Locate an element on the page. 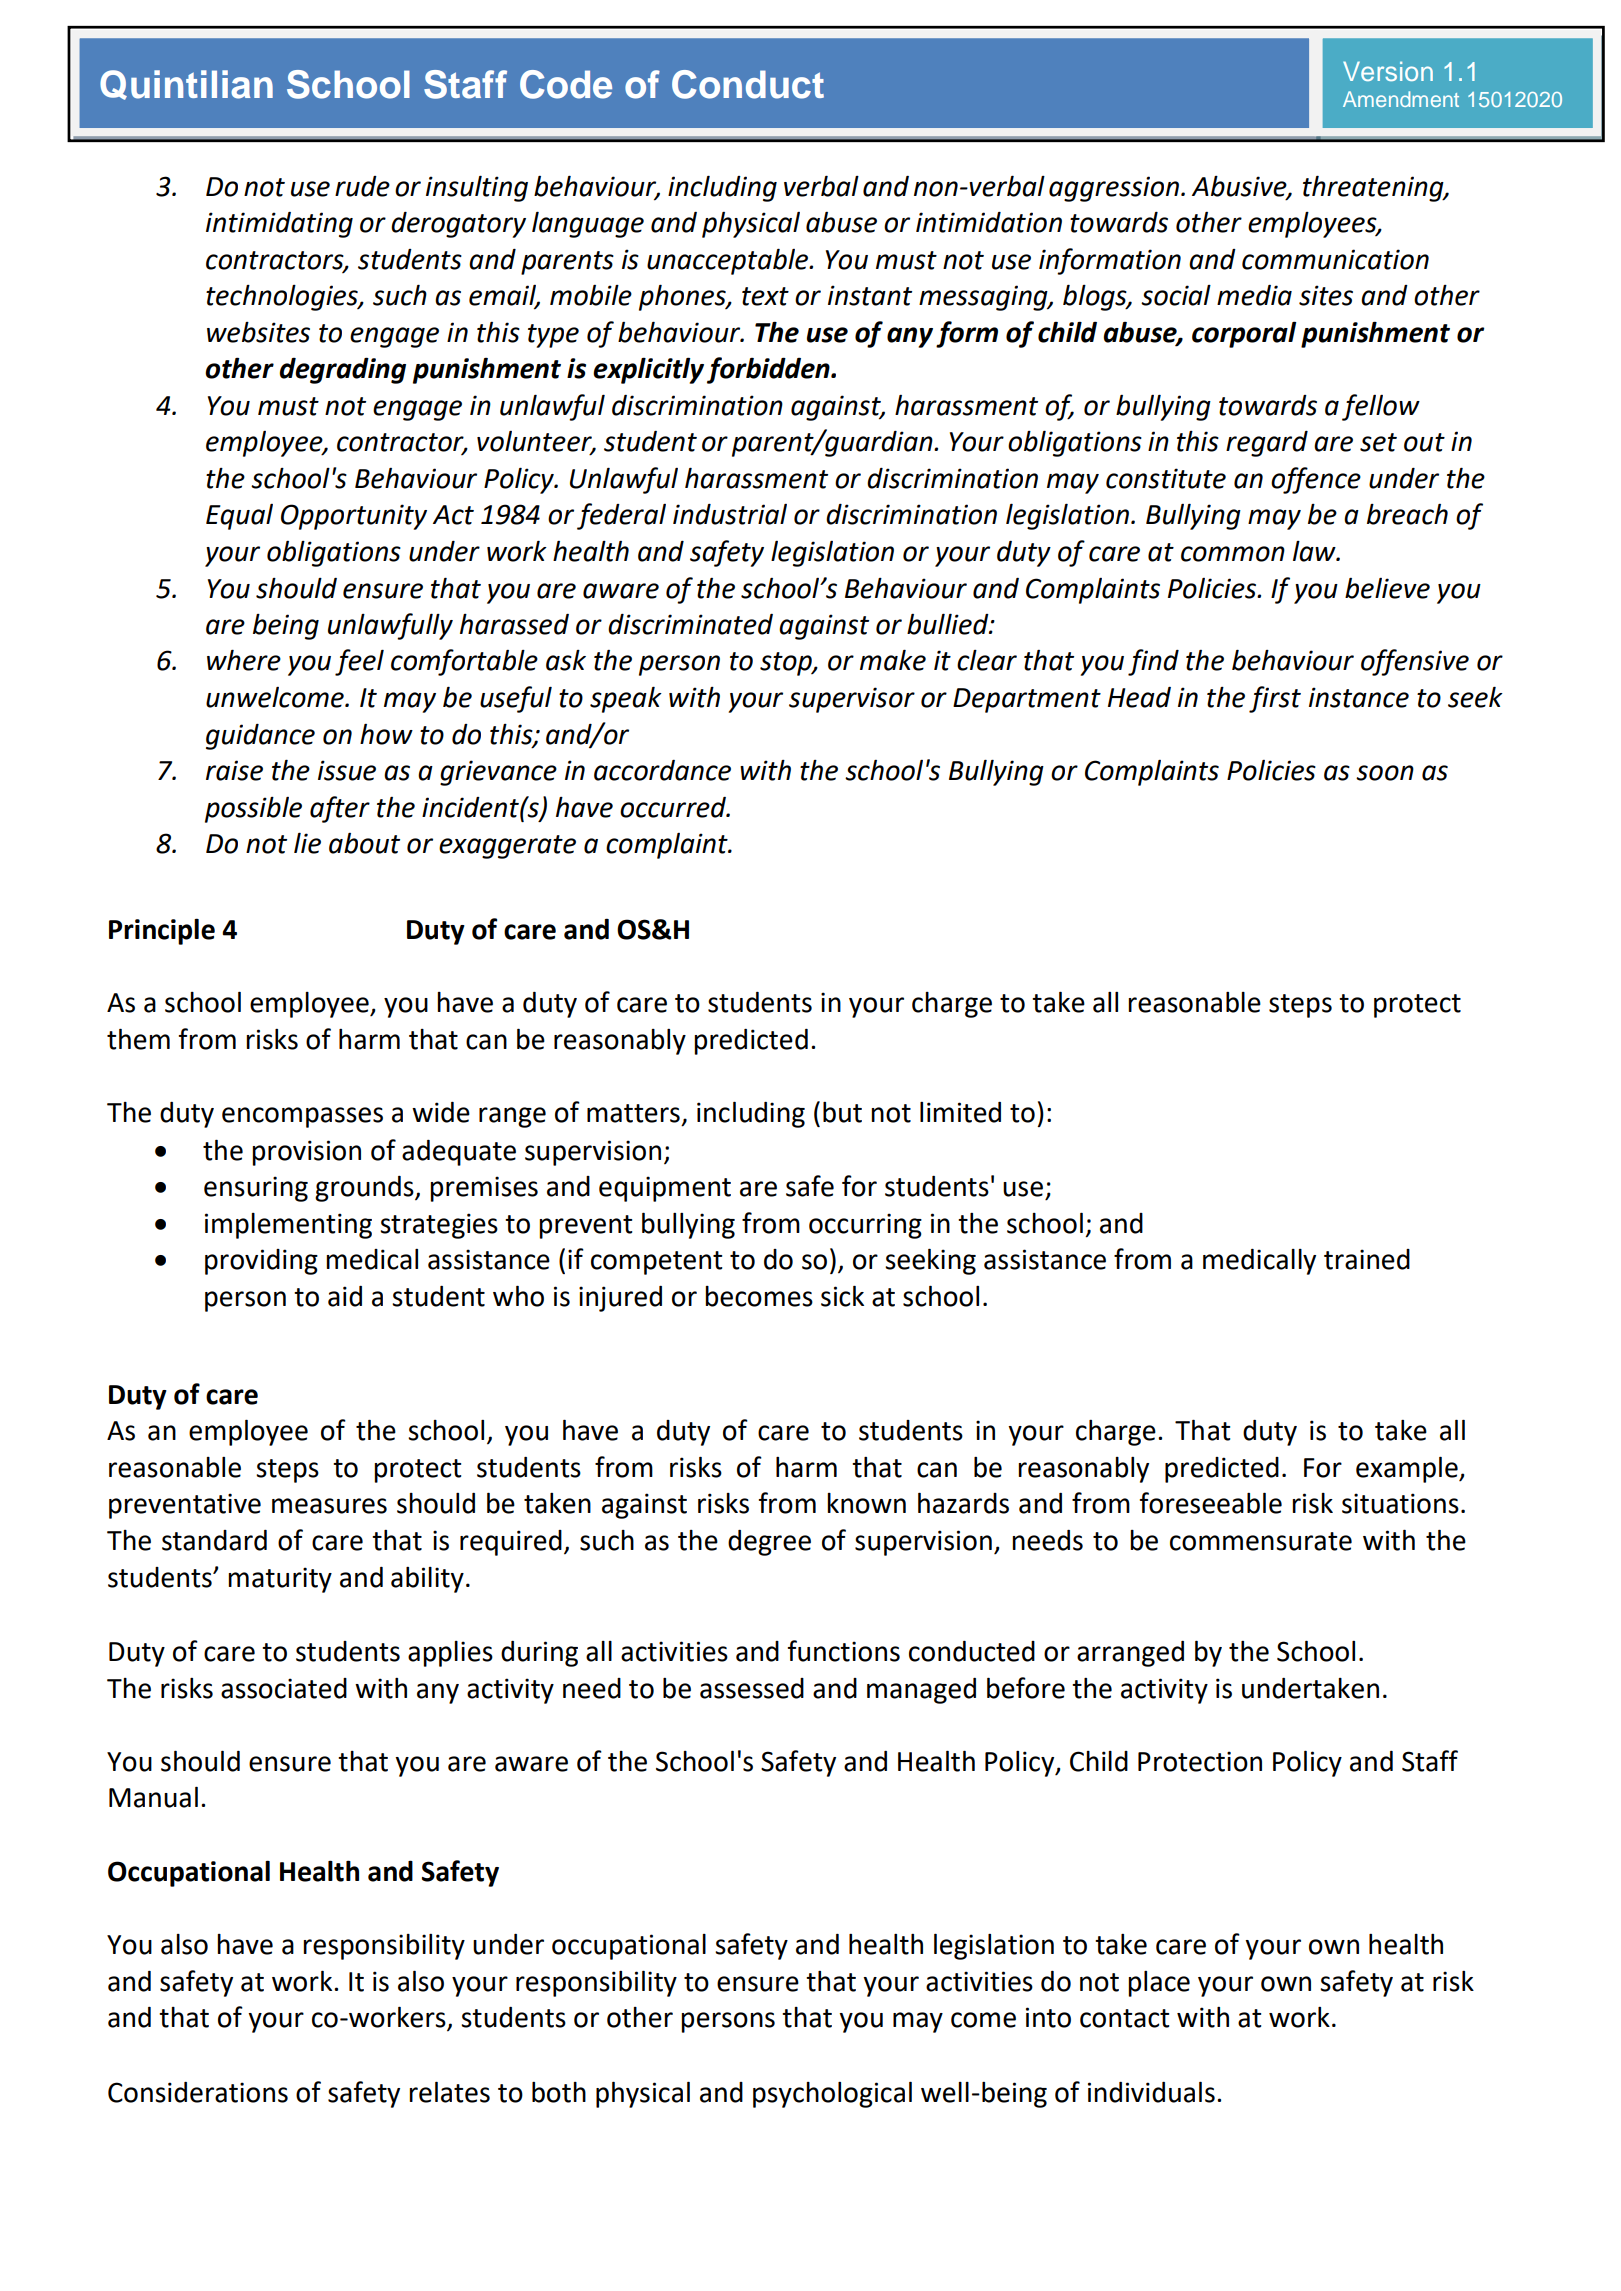  commensurate is located at coordinates (1261, 1541).
